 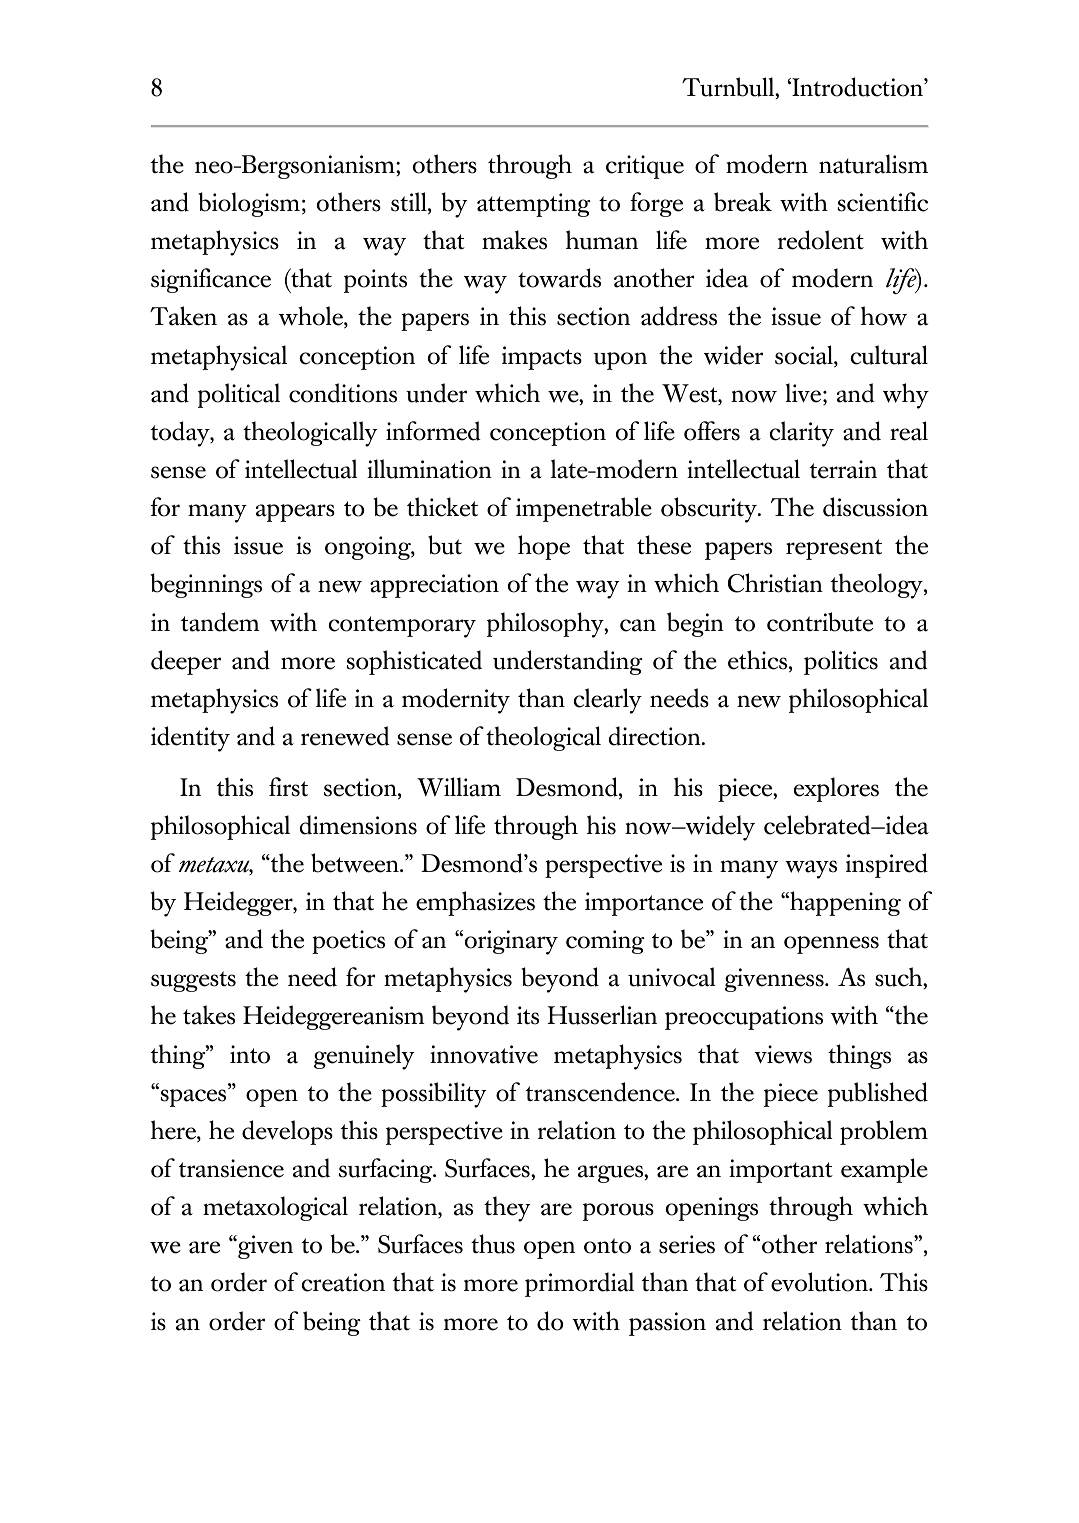 What do you see at coordinates (821, 240) in the screenshot?
I see `redolent` at bounding box center [821, 240].
